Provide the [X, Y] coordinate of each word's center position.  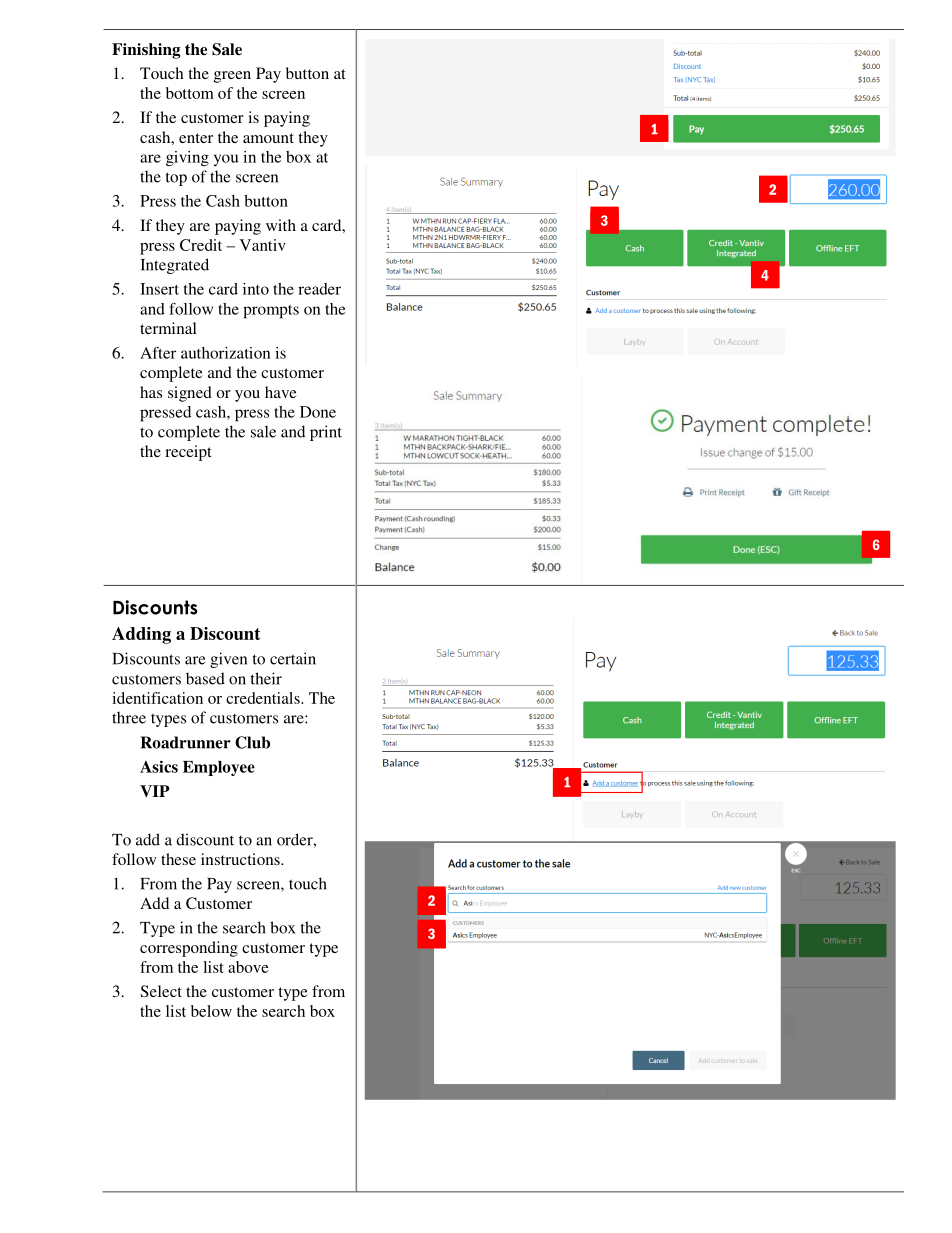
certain [293, 658]
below [211, 1011]
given [228, 660]
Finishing [146, 51]
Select [161, 991]
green [232, 77]
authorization [226, 353]
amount [268, 138]
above [248, 967]
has [151, 392]
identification [157, 698]
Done [318, 412]
